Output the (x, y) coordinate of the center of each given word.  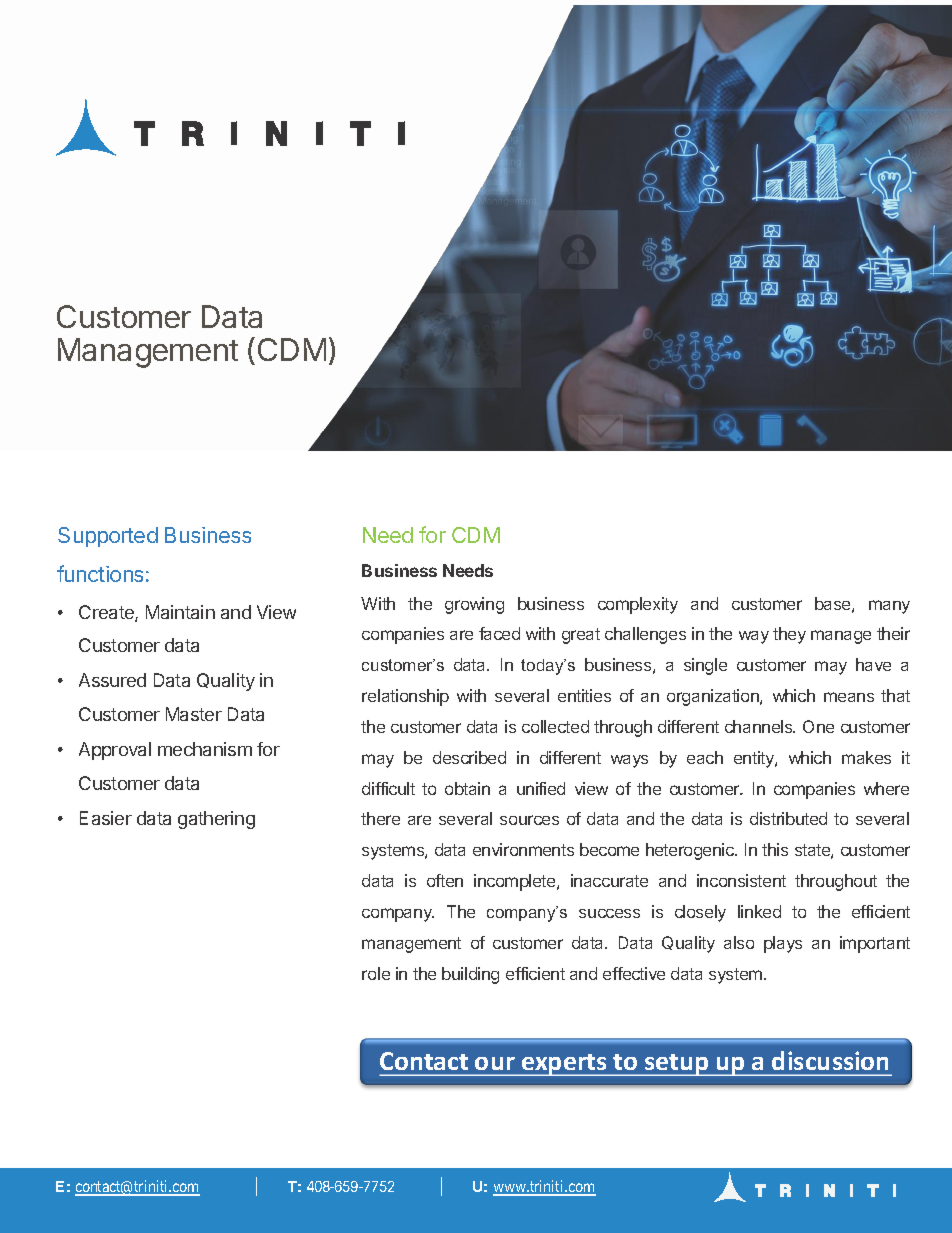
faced (499, 633)
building (470, 975)
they (789, 635)
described (469, 757)
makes (866, 757)
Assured (112, 680)
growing (474, 605)
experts (564, 1065)
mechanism (205, 749)
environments (523, 849)
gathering (216, 820)
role (376, 973)
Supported (108, 537)
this (775, 849)
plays (783, 944)
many (889, 607)
